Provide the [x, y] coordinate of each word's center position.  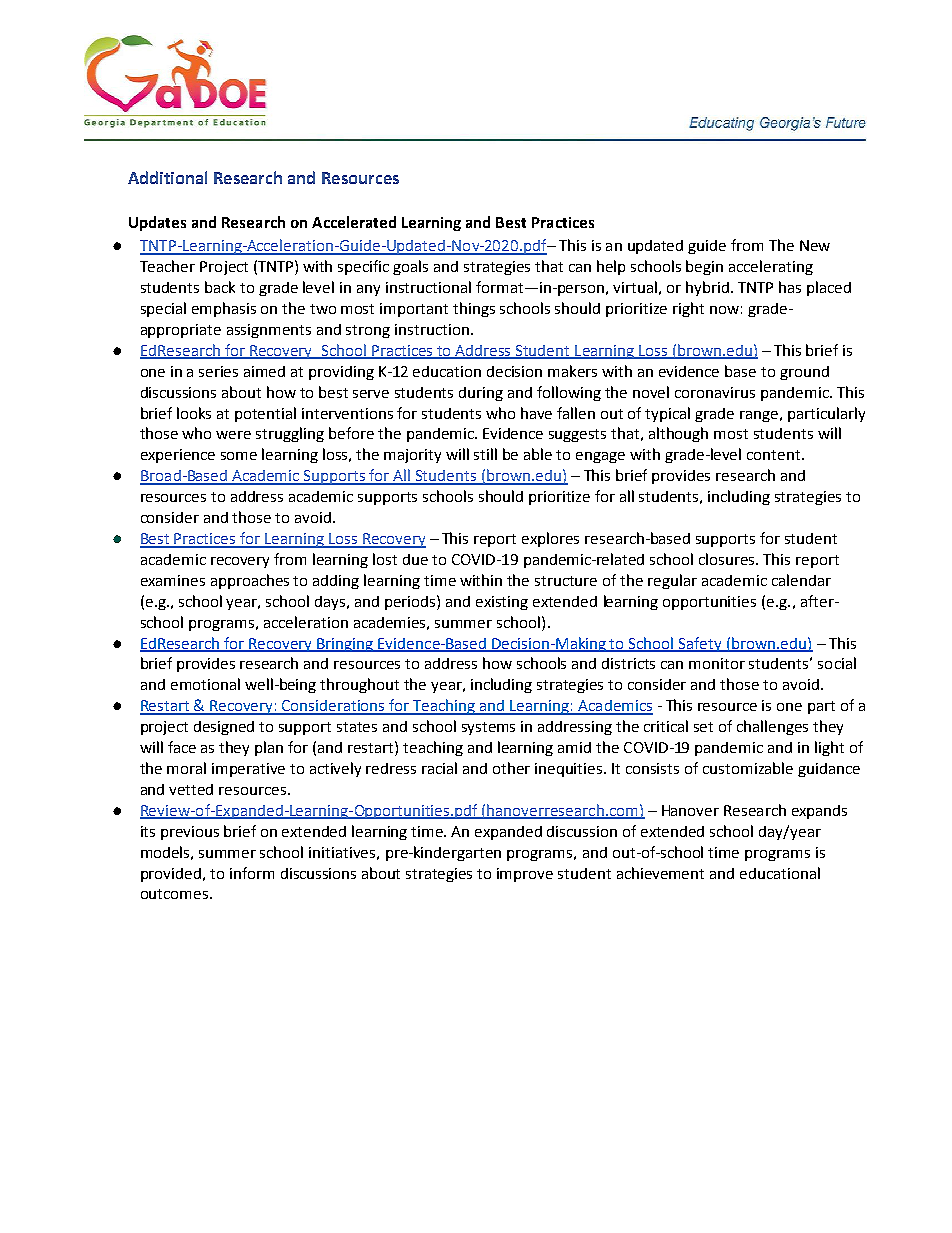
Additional [167, 177]
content [775, 455]
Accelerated [354, 222]
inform [252, 873]
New [815, 245]
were [233, 435]
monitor [717, 663]
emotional [205, 684]
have [536, 413]
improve [525, 875]
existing [502, 603]
